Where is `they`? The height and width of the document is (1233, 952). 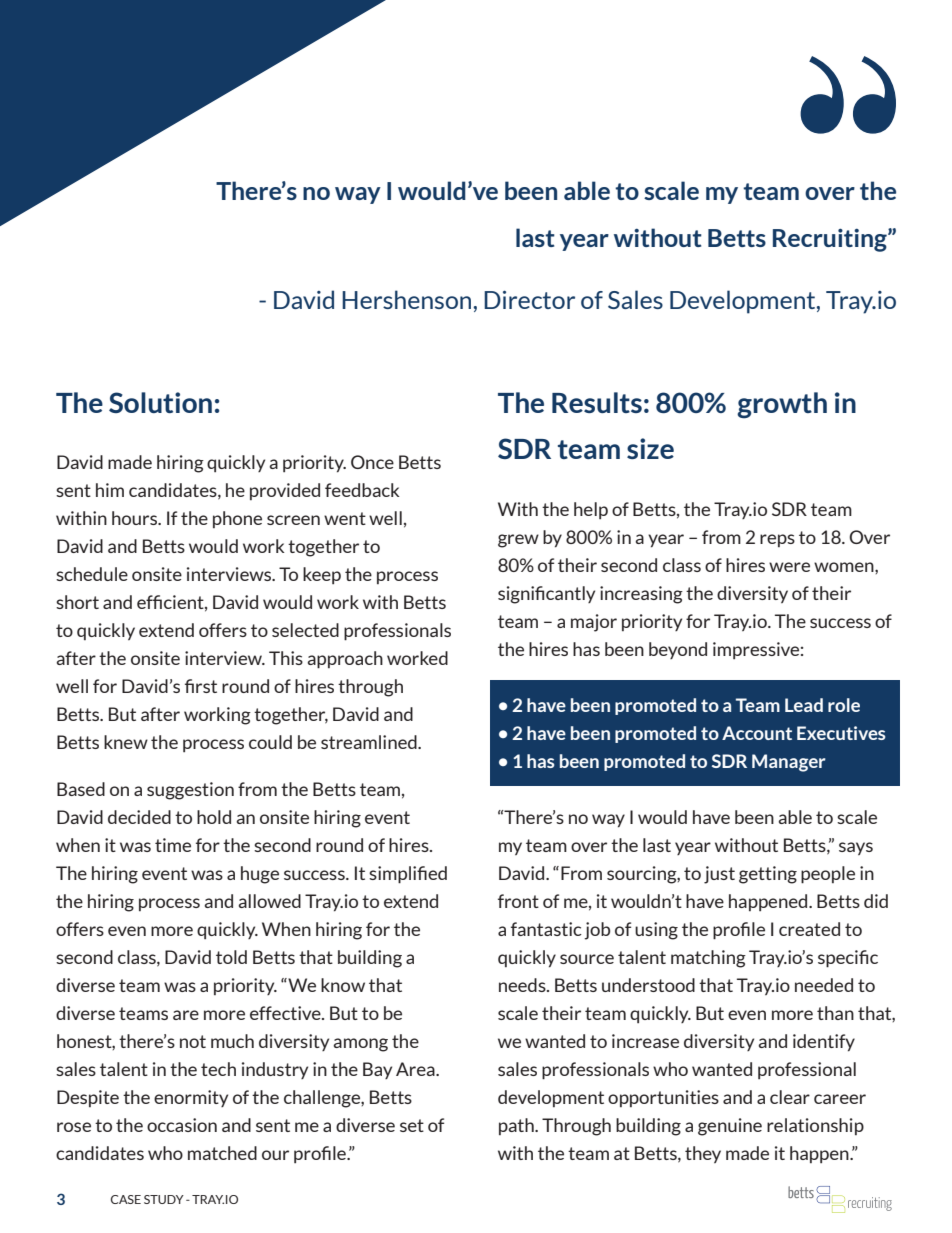 they is located at coordinates (703, 1154).
